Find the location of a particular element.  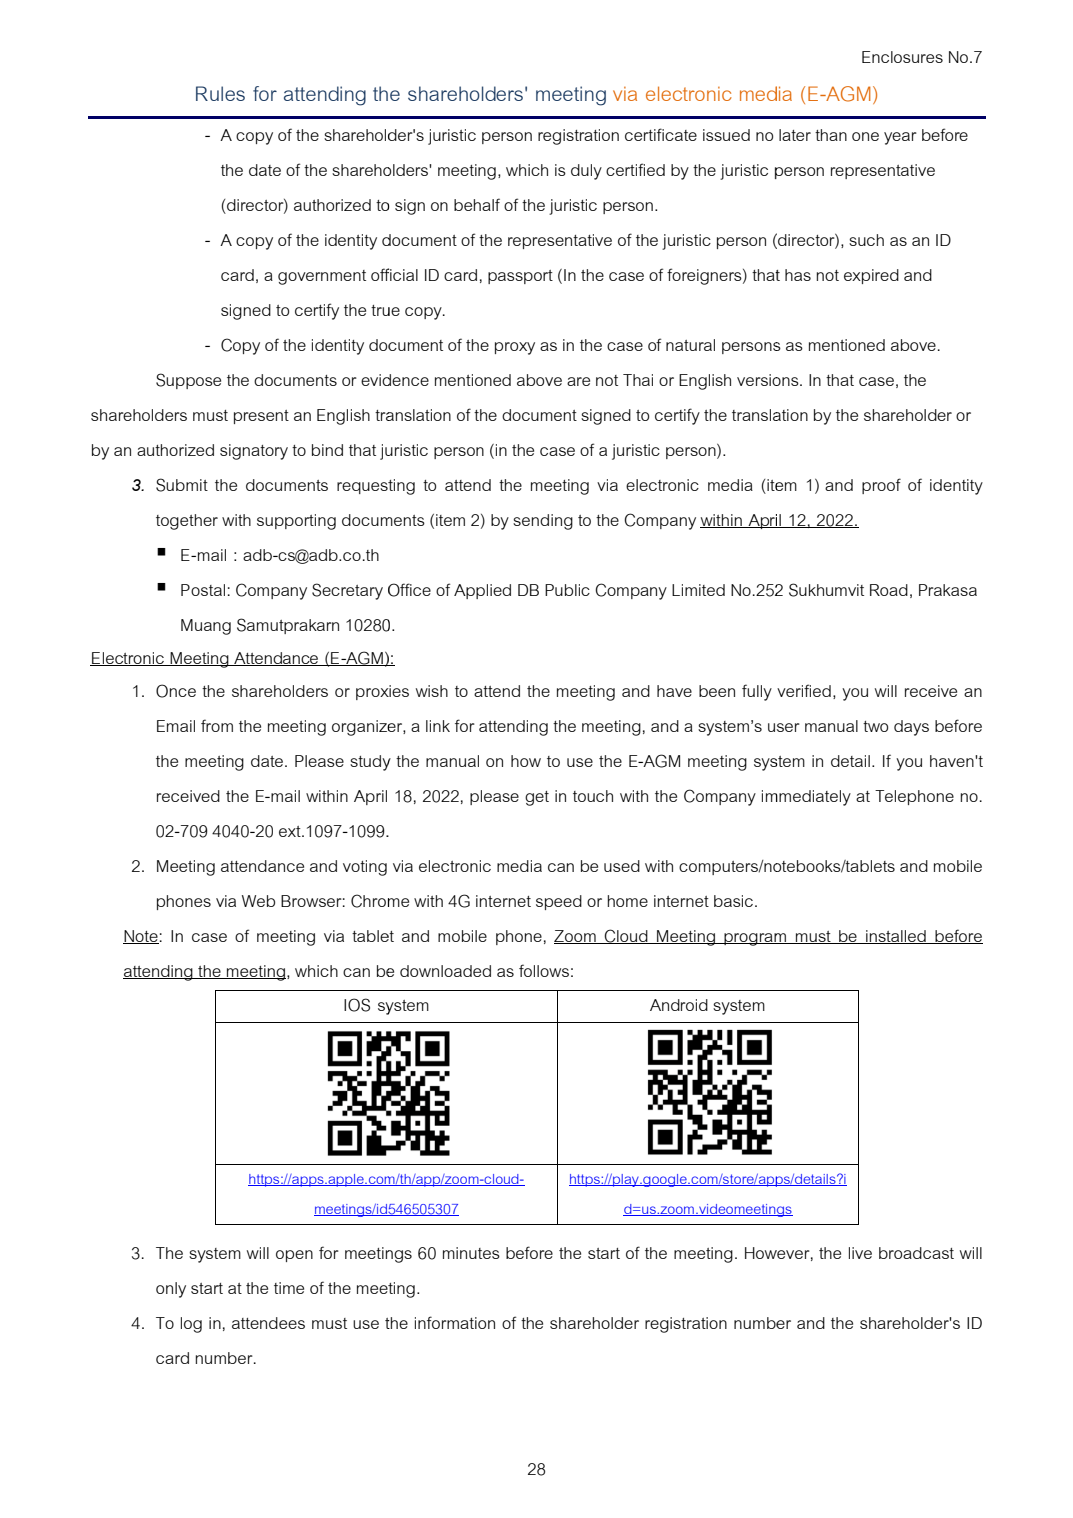

Postal is located at coordinates (203, 590).
